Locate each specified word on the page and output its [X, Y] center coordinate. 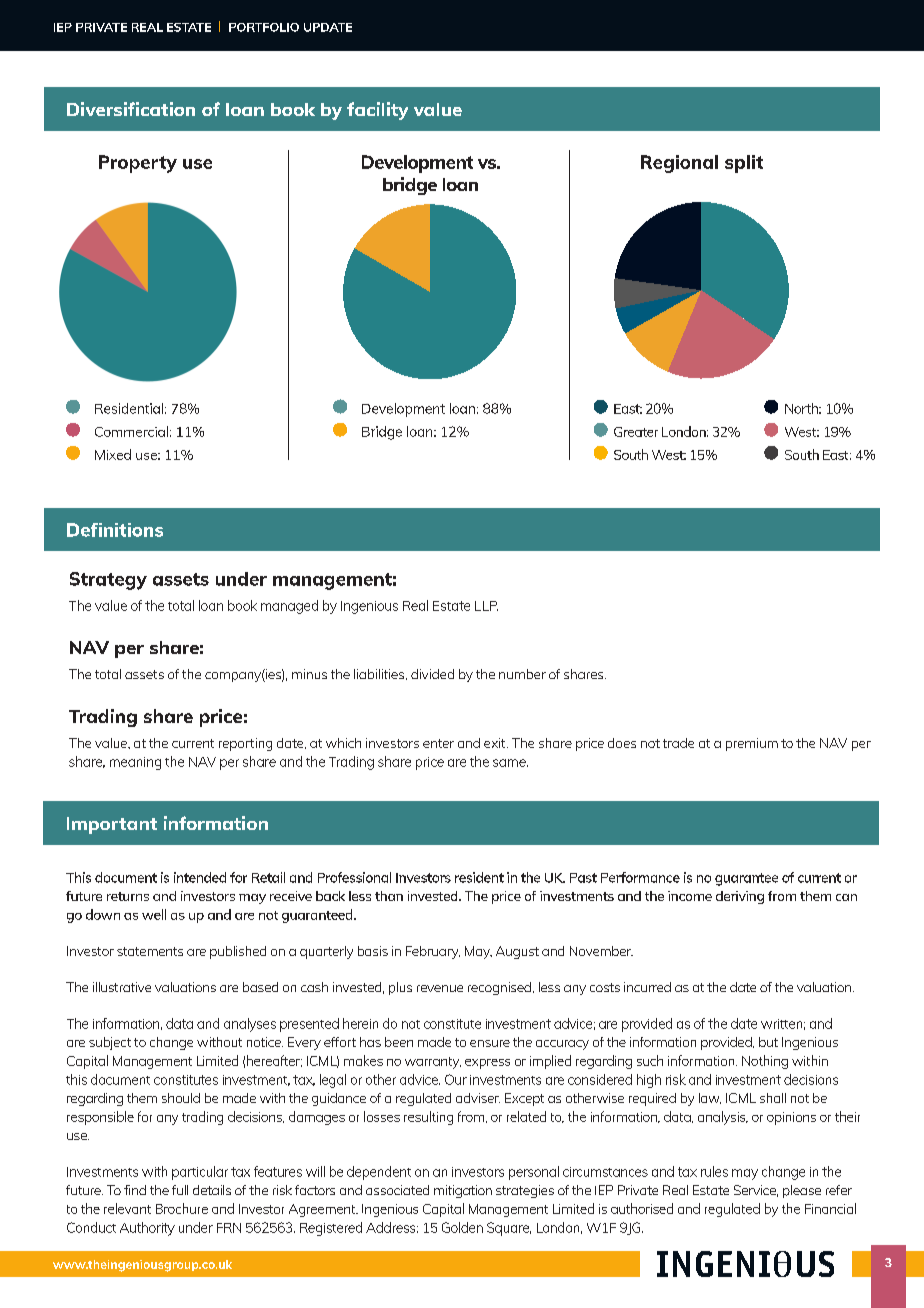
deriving [740, 897]
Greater [636, 432]
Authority [147, 1229]
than [389, 896]
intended [200, 877]
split [744, 164]
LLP [486, 606]
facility [377, 111]
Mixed [113, 454]
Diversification [131, 109]
